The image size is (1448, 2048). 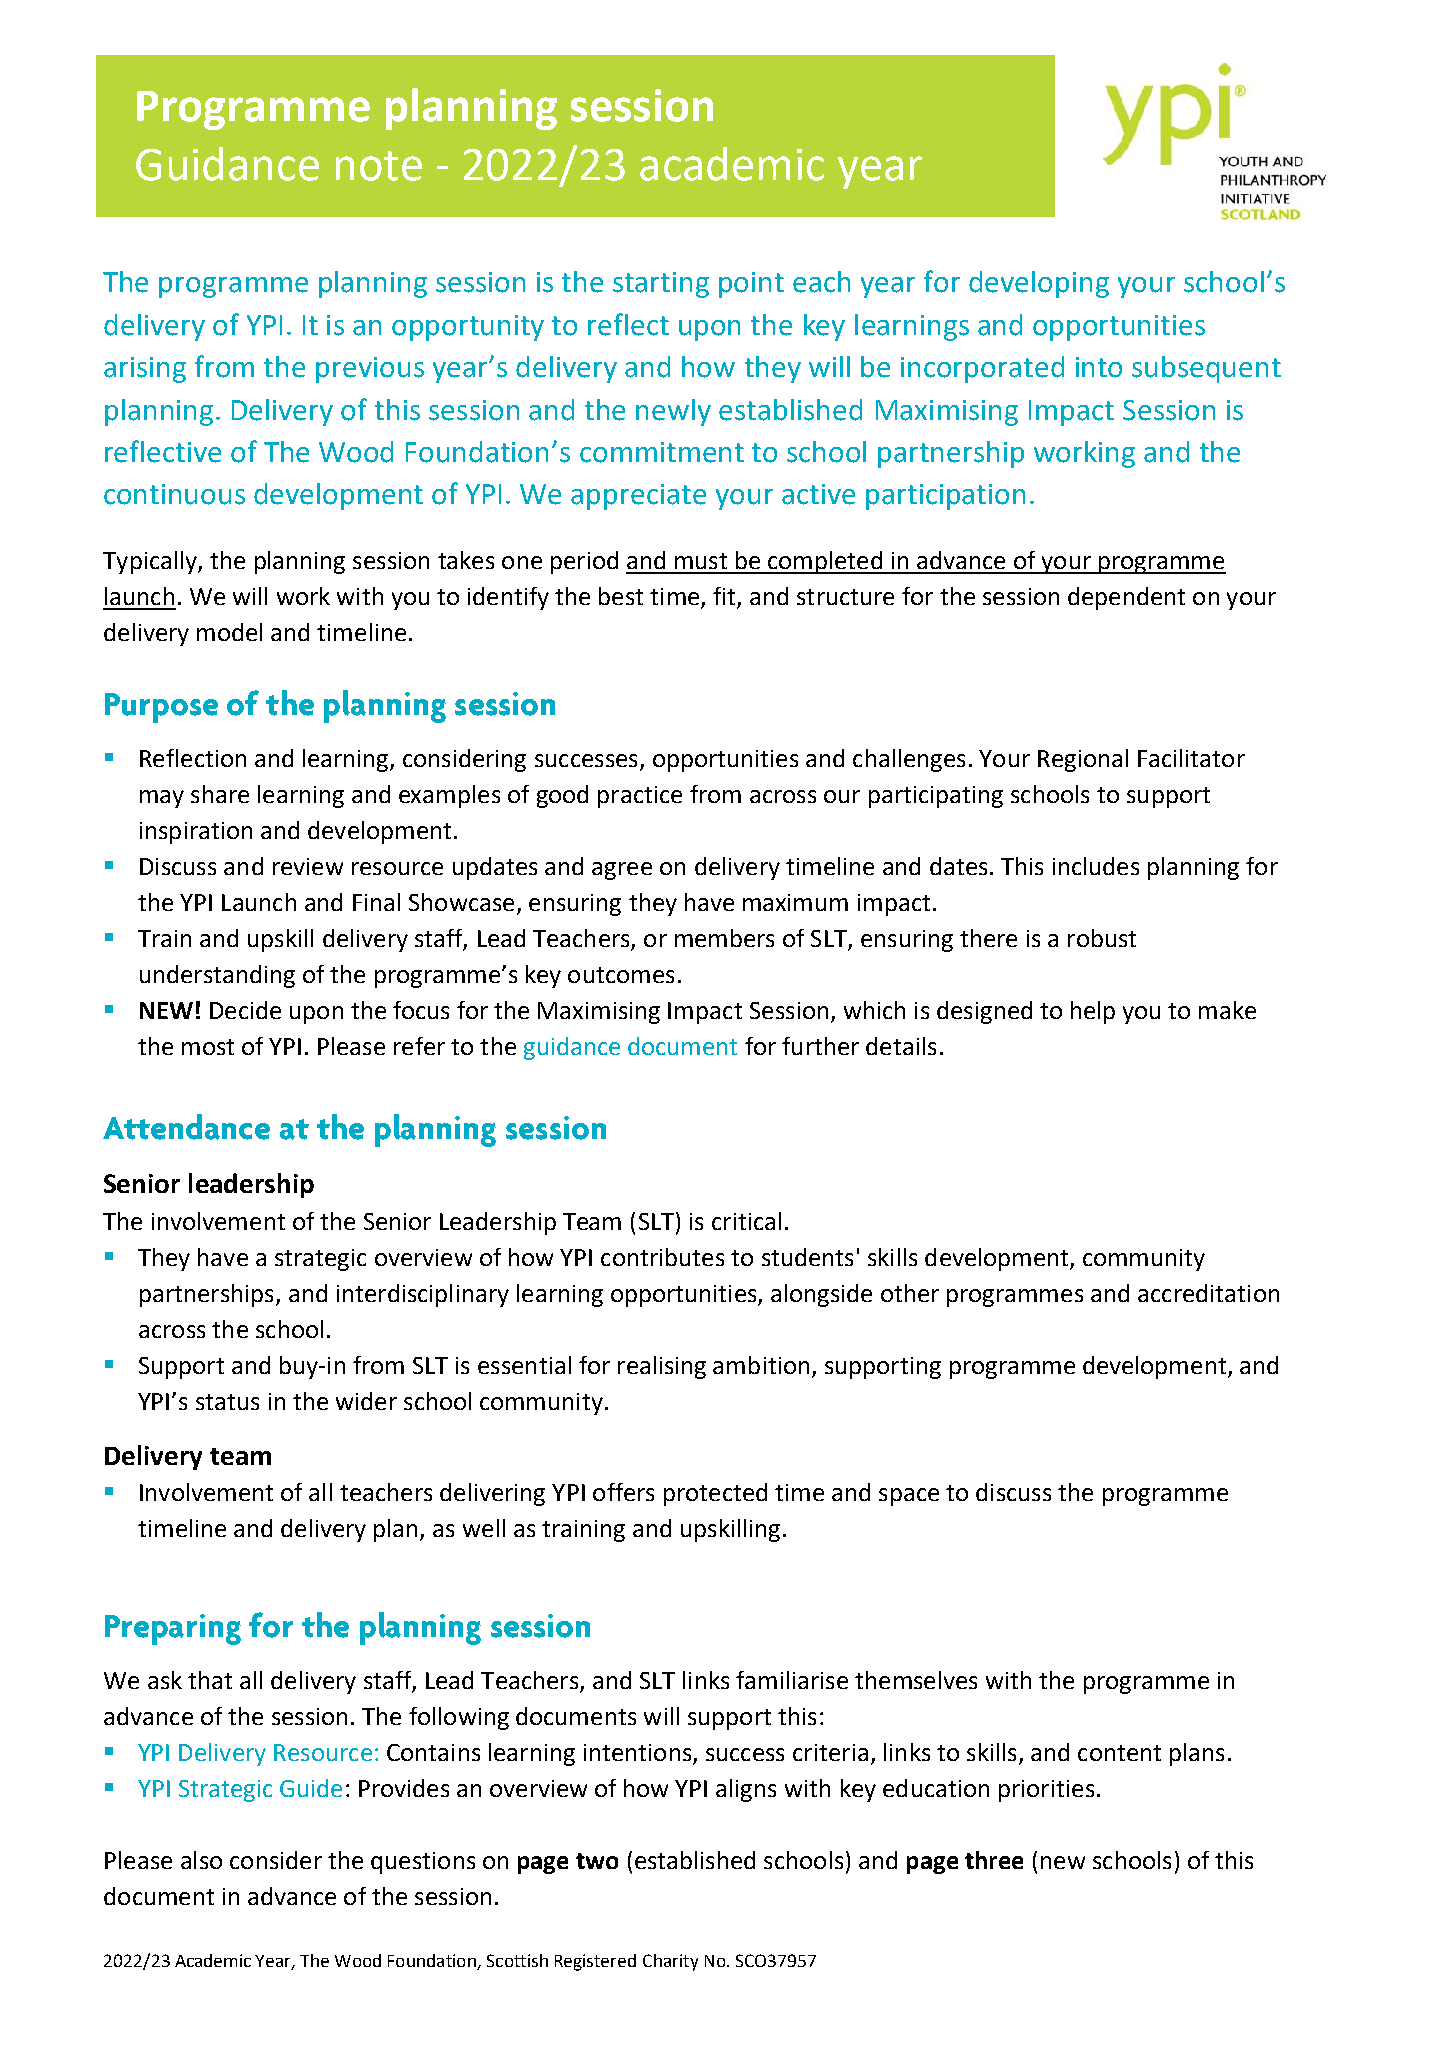 What do you see at coordinates (640, 797) in the screenshot?
I see `practice` at bounding box center [640, 797].
